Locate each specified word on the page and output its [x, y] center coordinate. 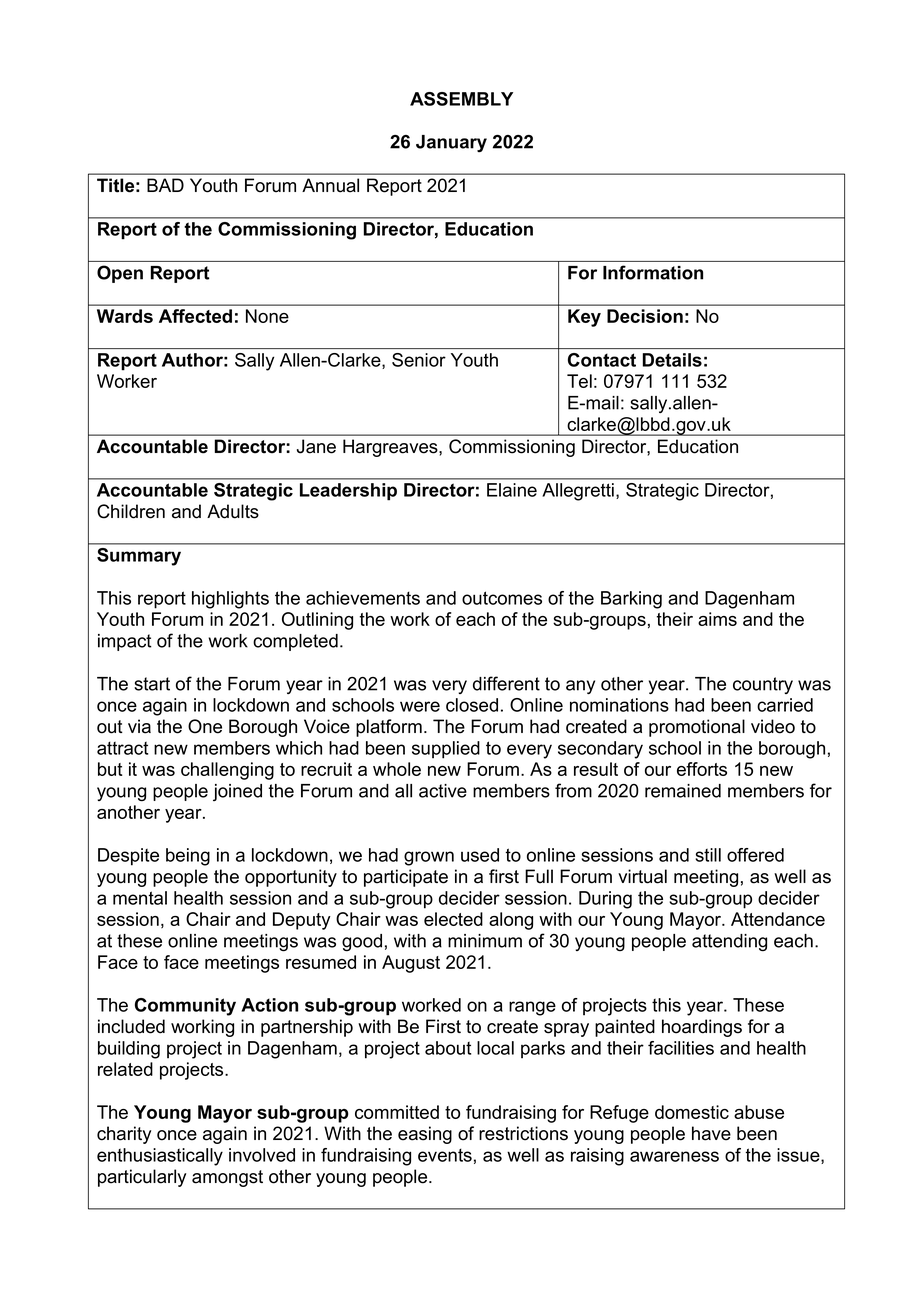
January [451, 143]
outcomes [502, 598]
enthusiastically [160, 1157]
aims [717, 619]
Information [653, 272]
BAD [165, 185]
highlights [230, 600]
